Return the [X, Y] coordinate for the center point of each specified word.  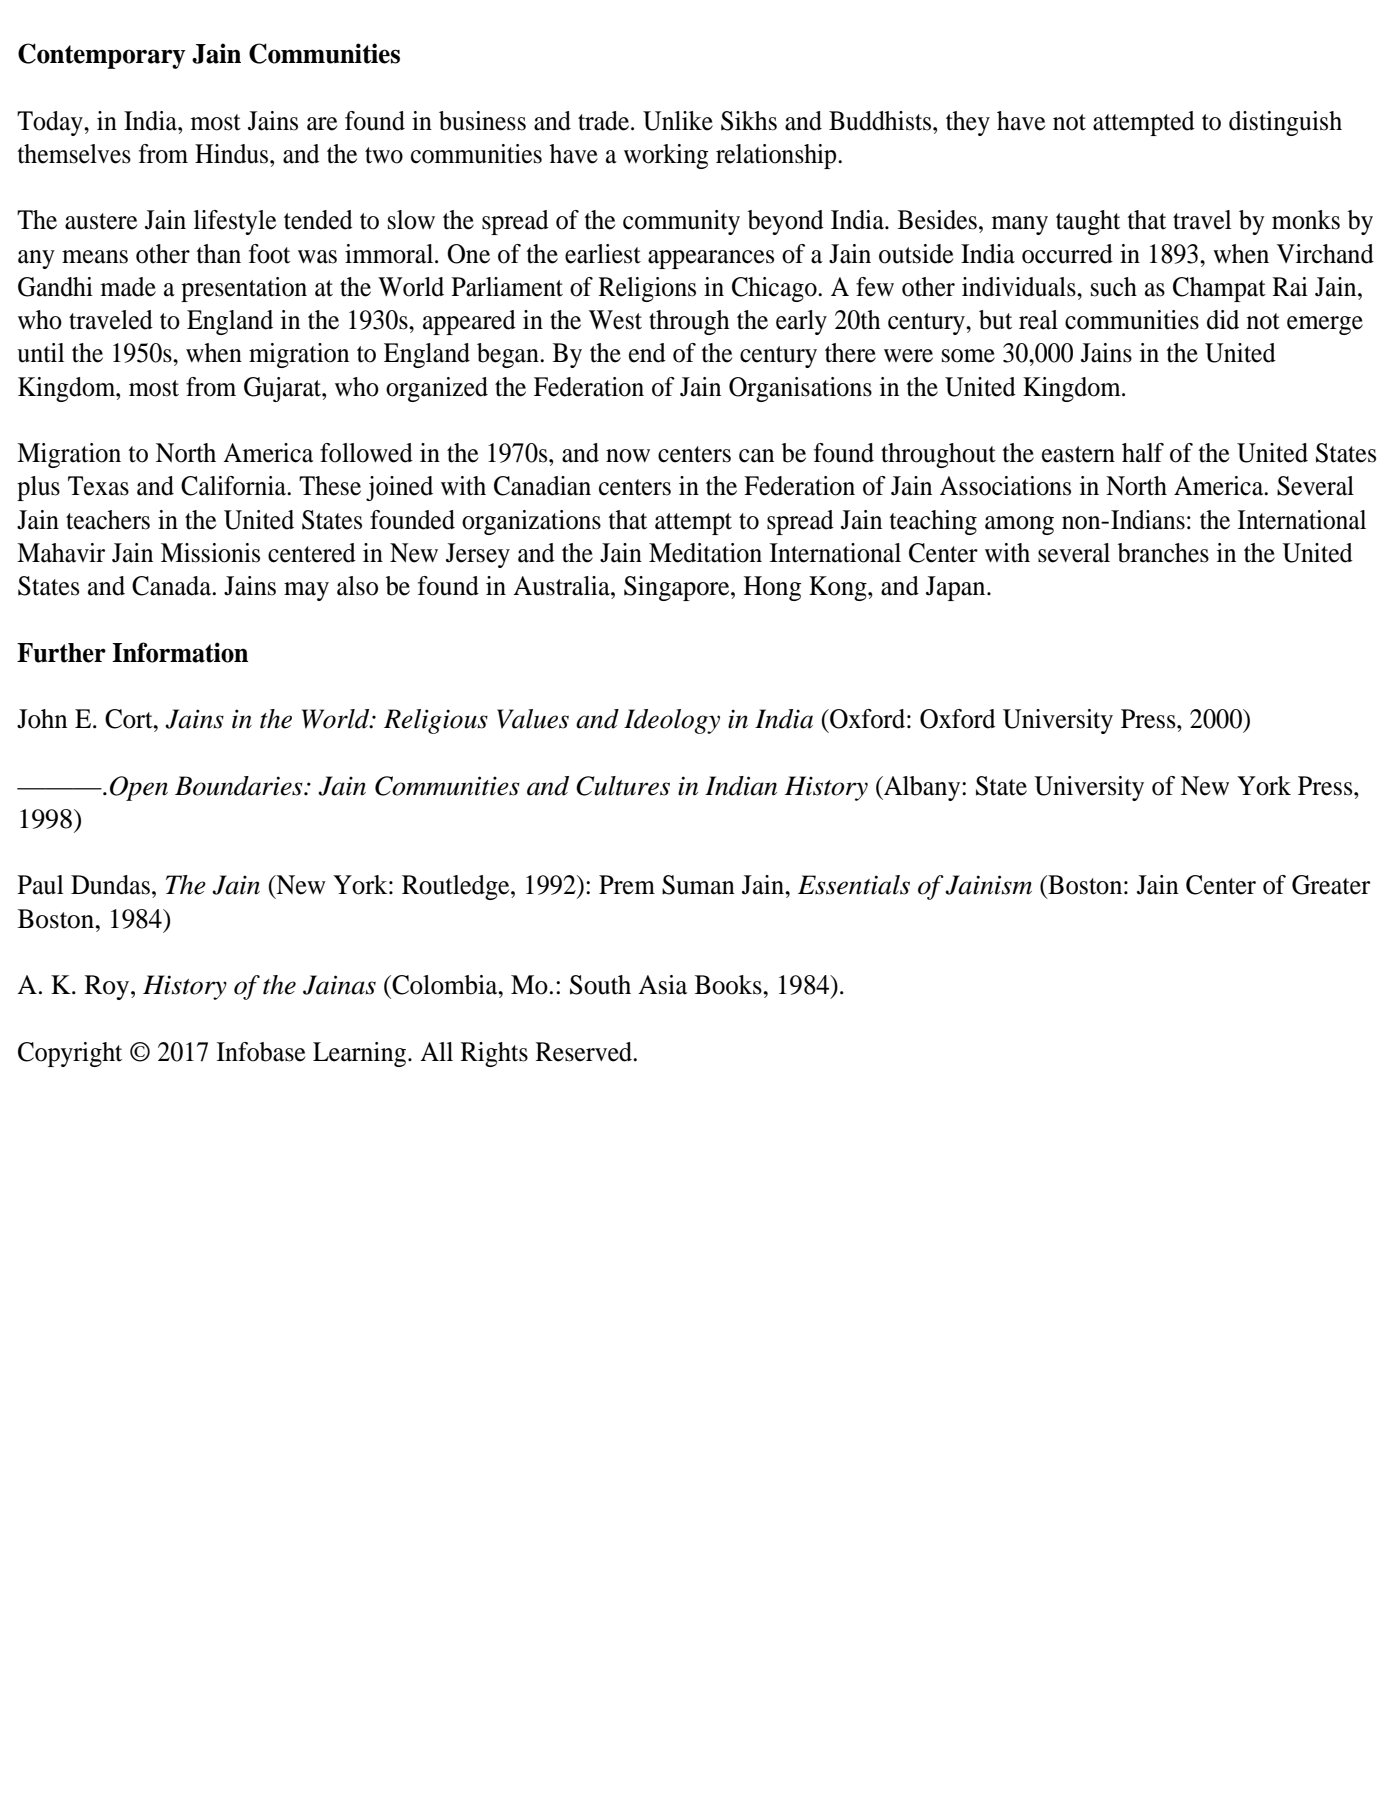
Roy [107, 987]
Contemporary [102, 56]
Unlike [678, 121]
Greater [1331, 885]
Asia [662, 985]
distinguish [1285, 123]
